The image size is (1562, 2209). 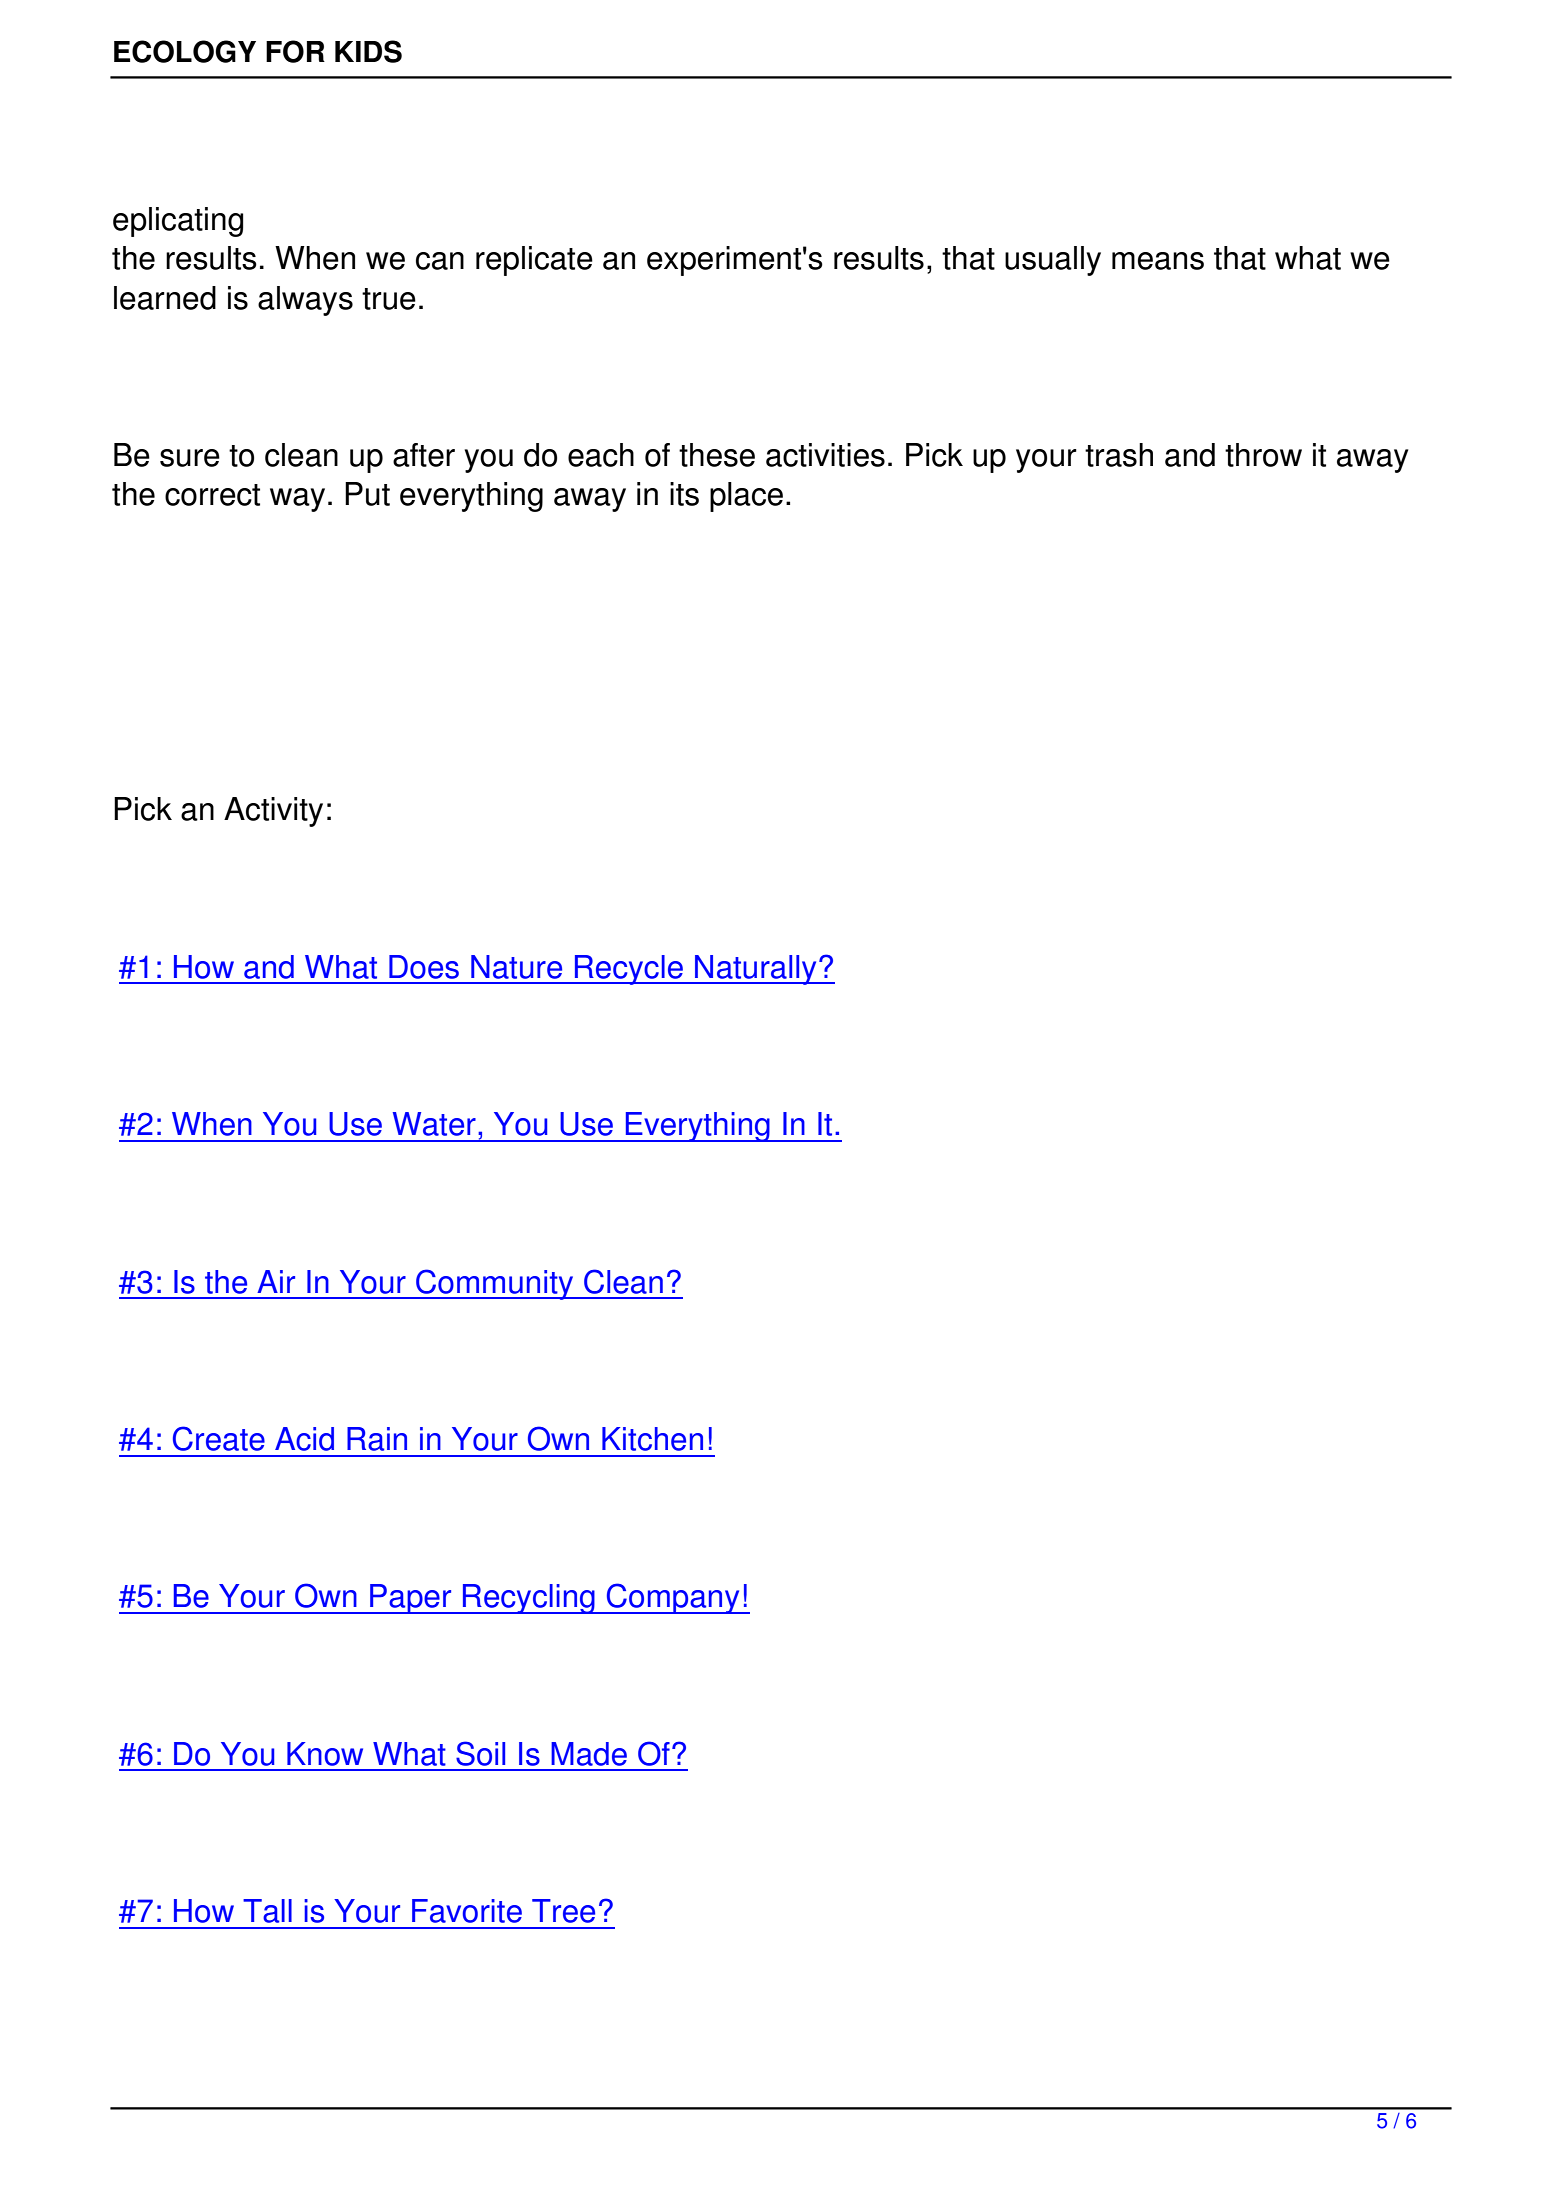 I want to click on means, so click(x=1158, y=261).
